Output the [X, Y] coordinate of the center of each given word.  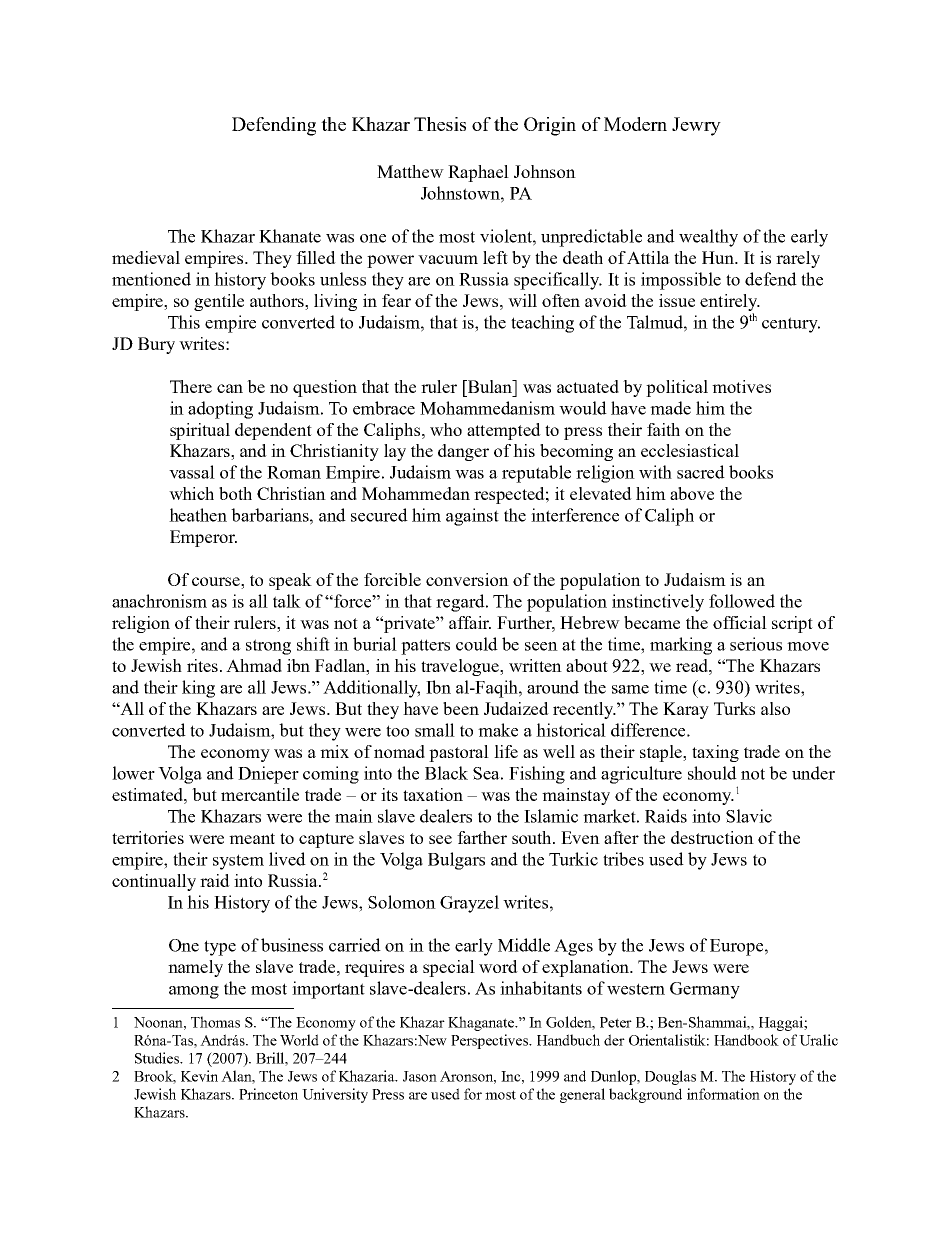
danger [463, 452]
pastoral [459, 753]
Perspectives [491, 1041]
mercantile [260, 794]
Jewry [696, 126]
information [723, 1094]
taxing [715, 753]
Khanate [290, 236]
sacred [701, 472]
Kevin [199, 1076]
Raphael [478, 173]
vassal [192, 472]
